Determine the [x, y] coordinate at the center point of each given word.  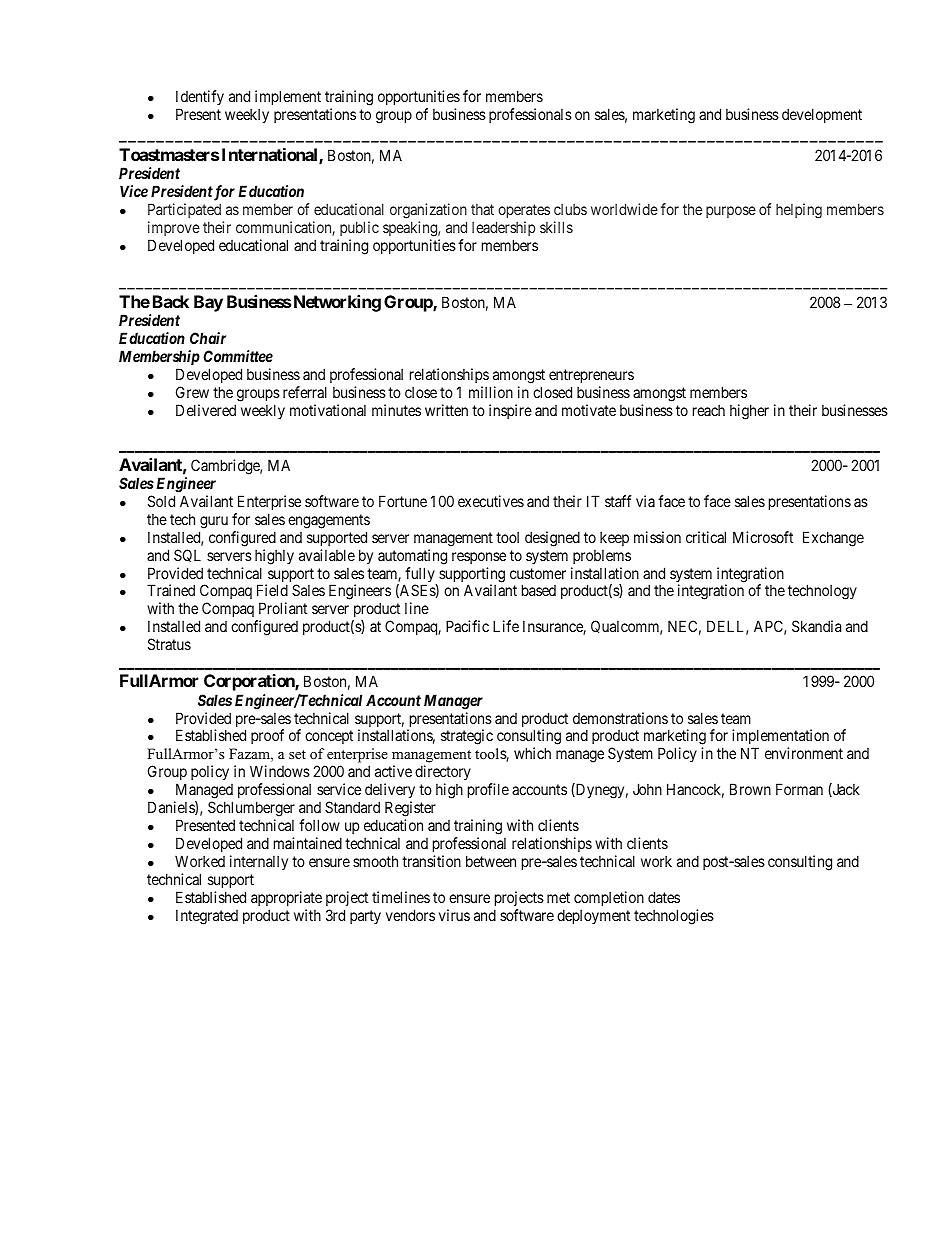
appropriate [286, 898]
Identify [200, 99]
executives [491, 501]
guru [214, 522]
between [491, 861]
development [822, 115]
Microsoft [763, 537]
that [482, 209]
